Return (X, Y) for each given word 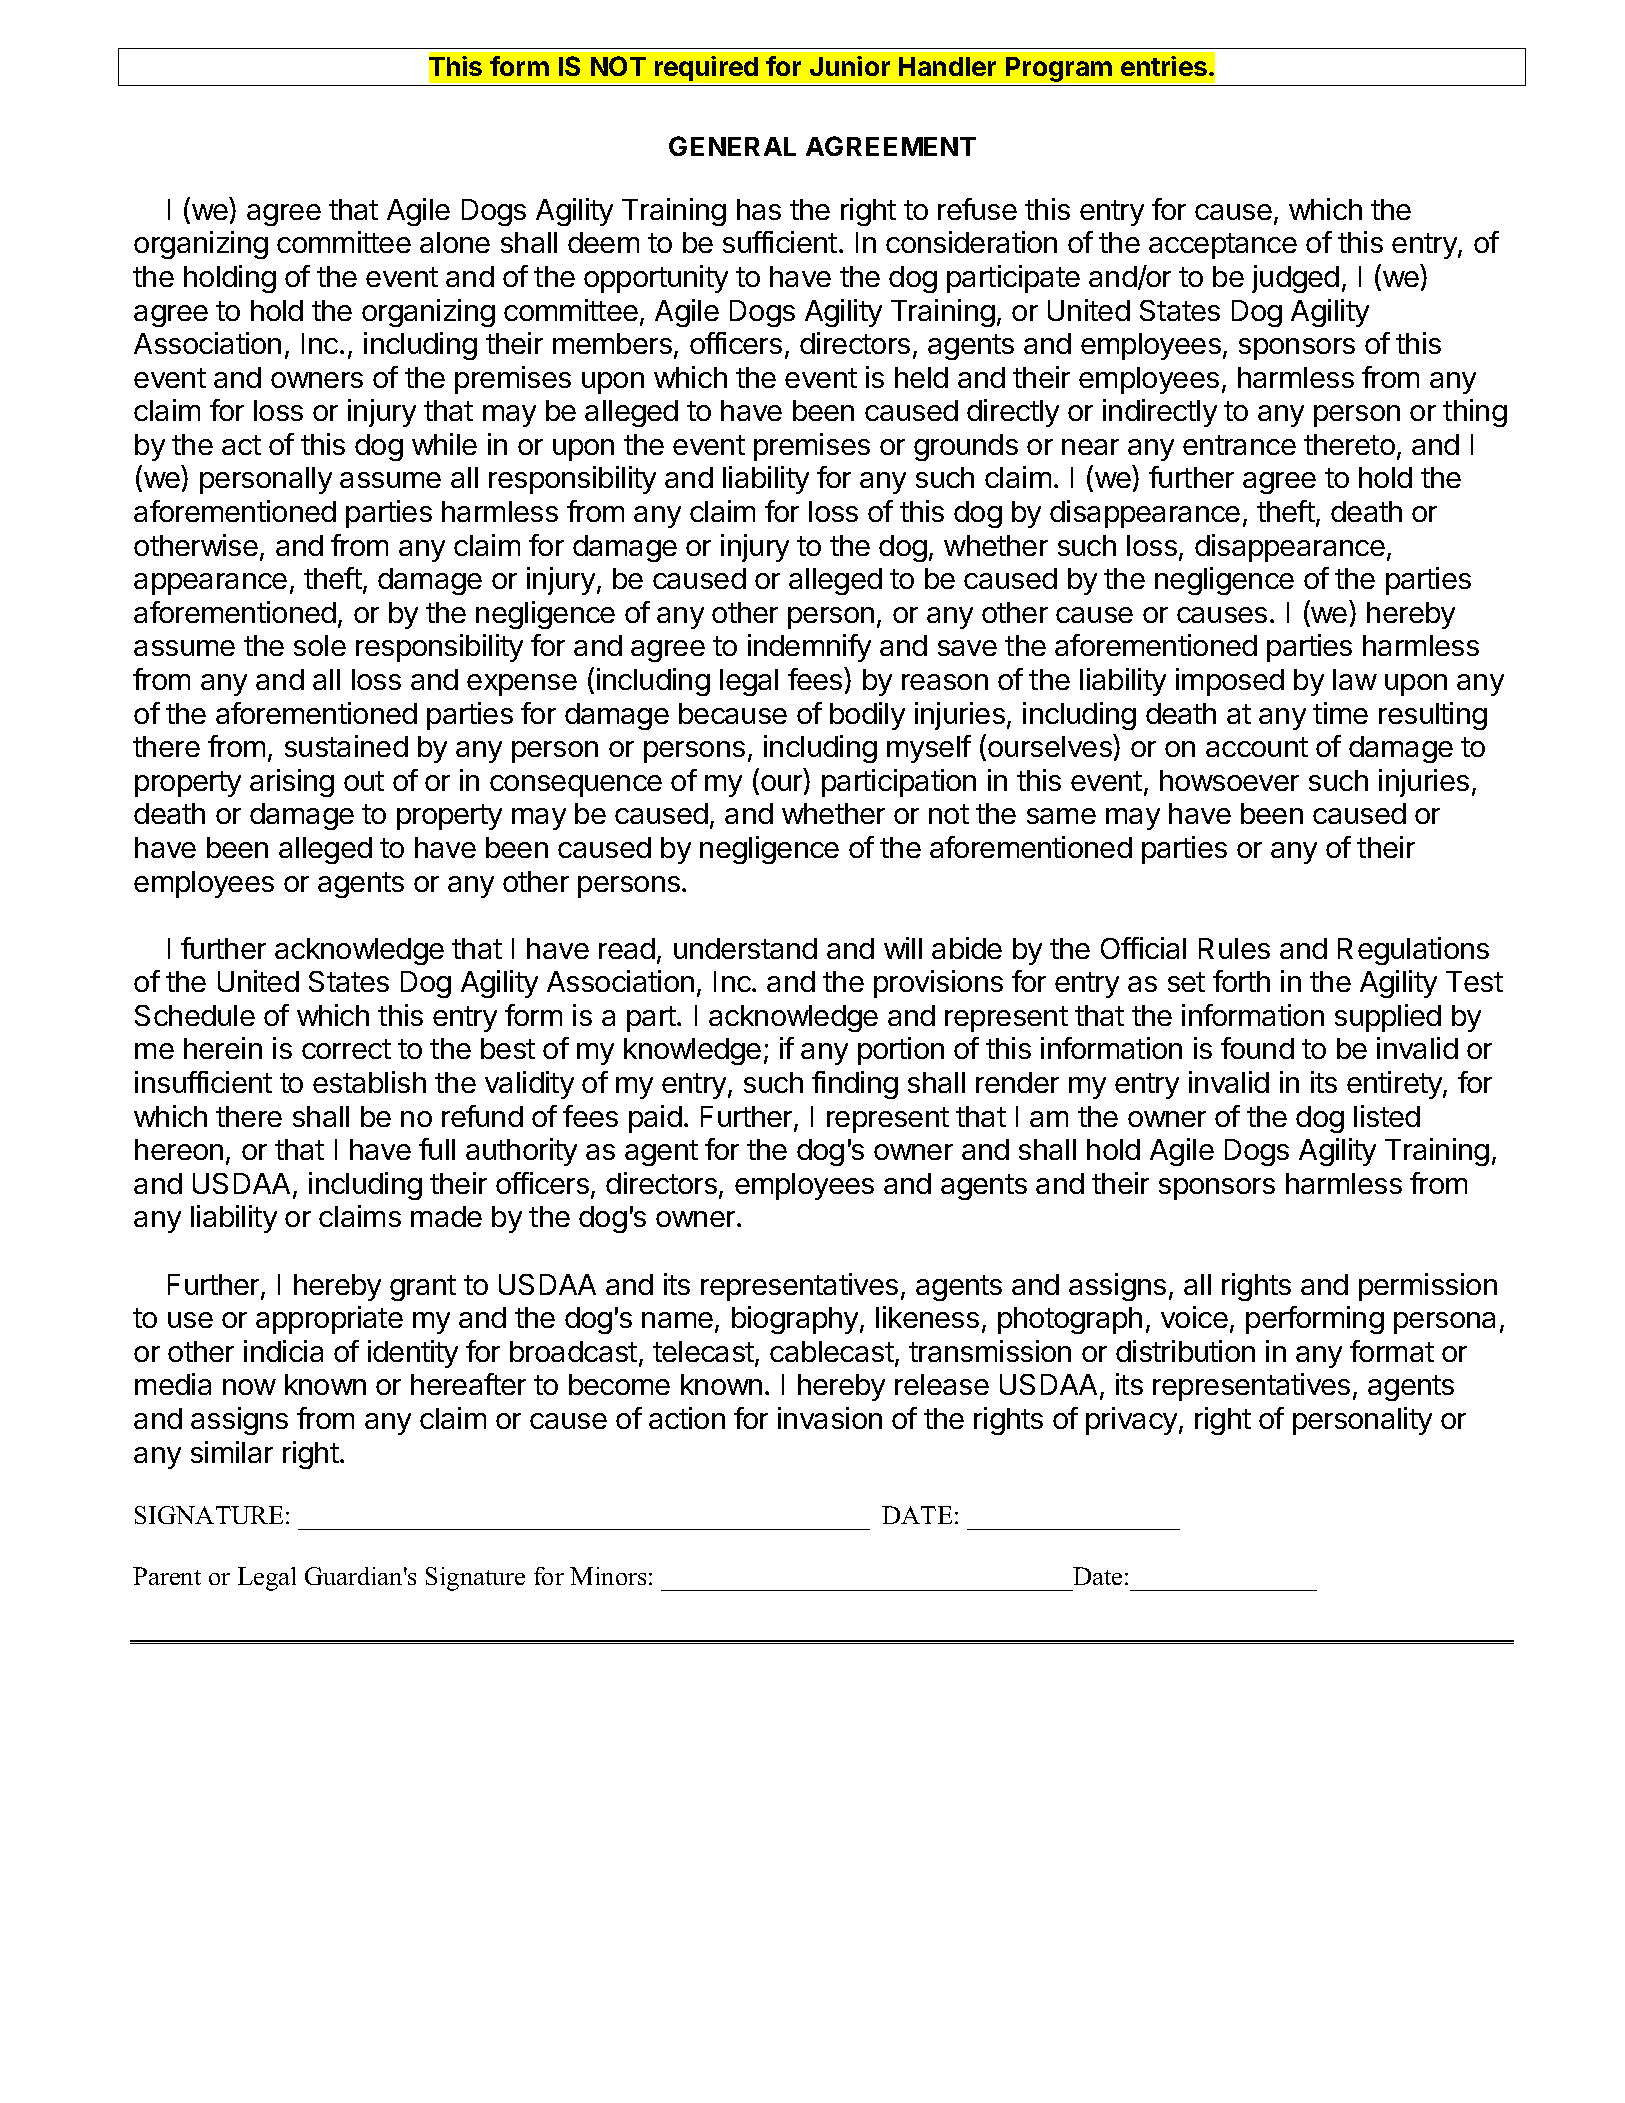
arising (292, 783)
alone (455, 242)
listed (1387, 1116)
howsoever (1229, 780)
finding (855, 1085)
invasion (830, 1418)
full (437, 1149)
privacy (1131, 1421)
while (444, 444)
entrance (1239, 445)
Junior (850, 66)
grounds (966, 447)
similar (232, 1452)
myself (929, 749)
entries (1164, 66)
